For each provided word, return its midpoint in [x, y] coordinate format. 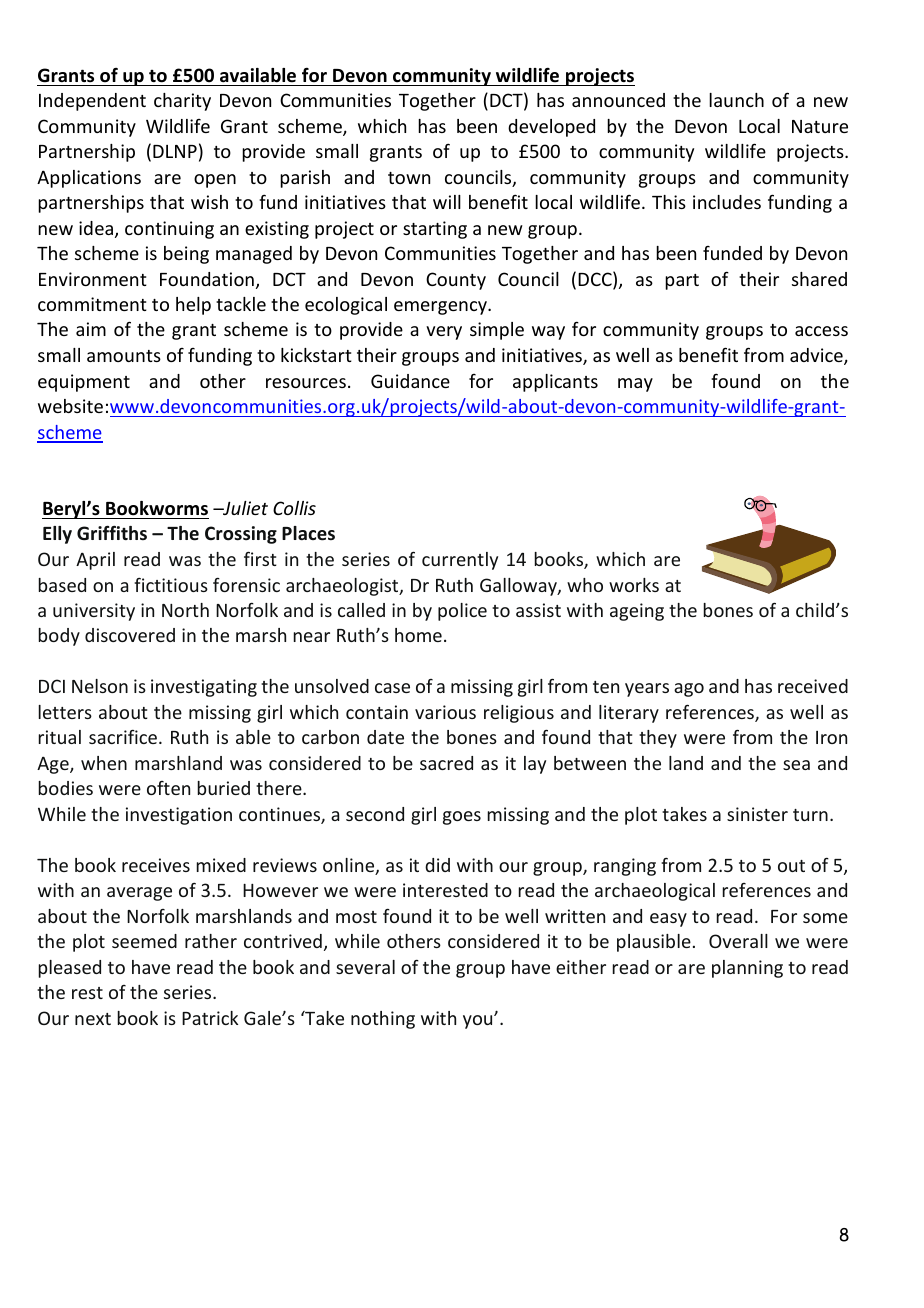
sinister [757, 814]
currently [460, 561]
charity [182, 102]
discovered [130, 635]
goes [462, 818]
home [418, 635]
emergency [441, 308]
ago [689, 690]
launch [736, 100]
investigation [179, 816]
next [93, 1019]
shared [819, 279]
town [409, 178]
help [193, 306]
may [635, 385]
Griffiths [112, 533]
